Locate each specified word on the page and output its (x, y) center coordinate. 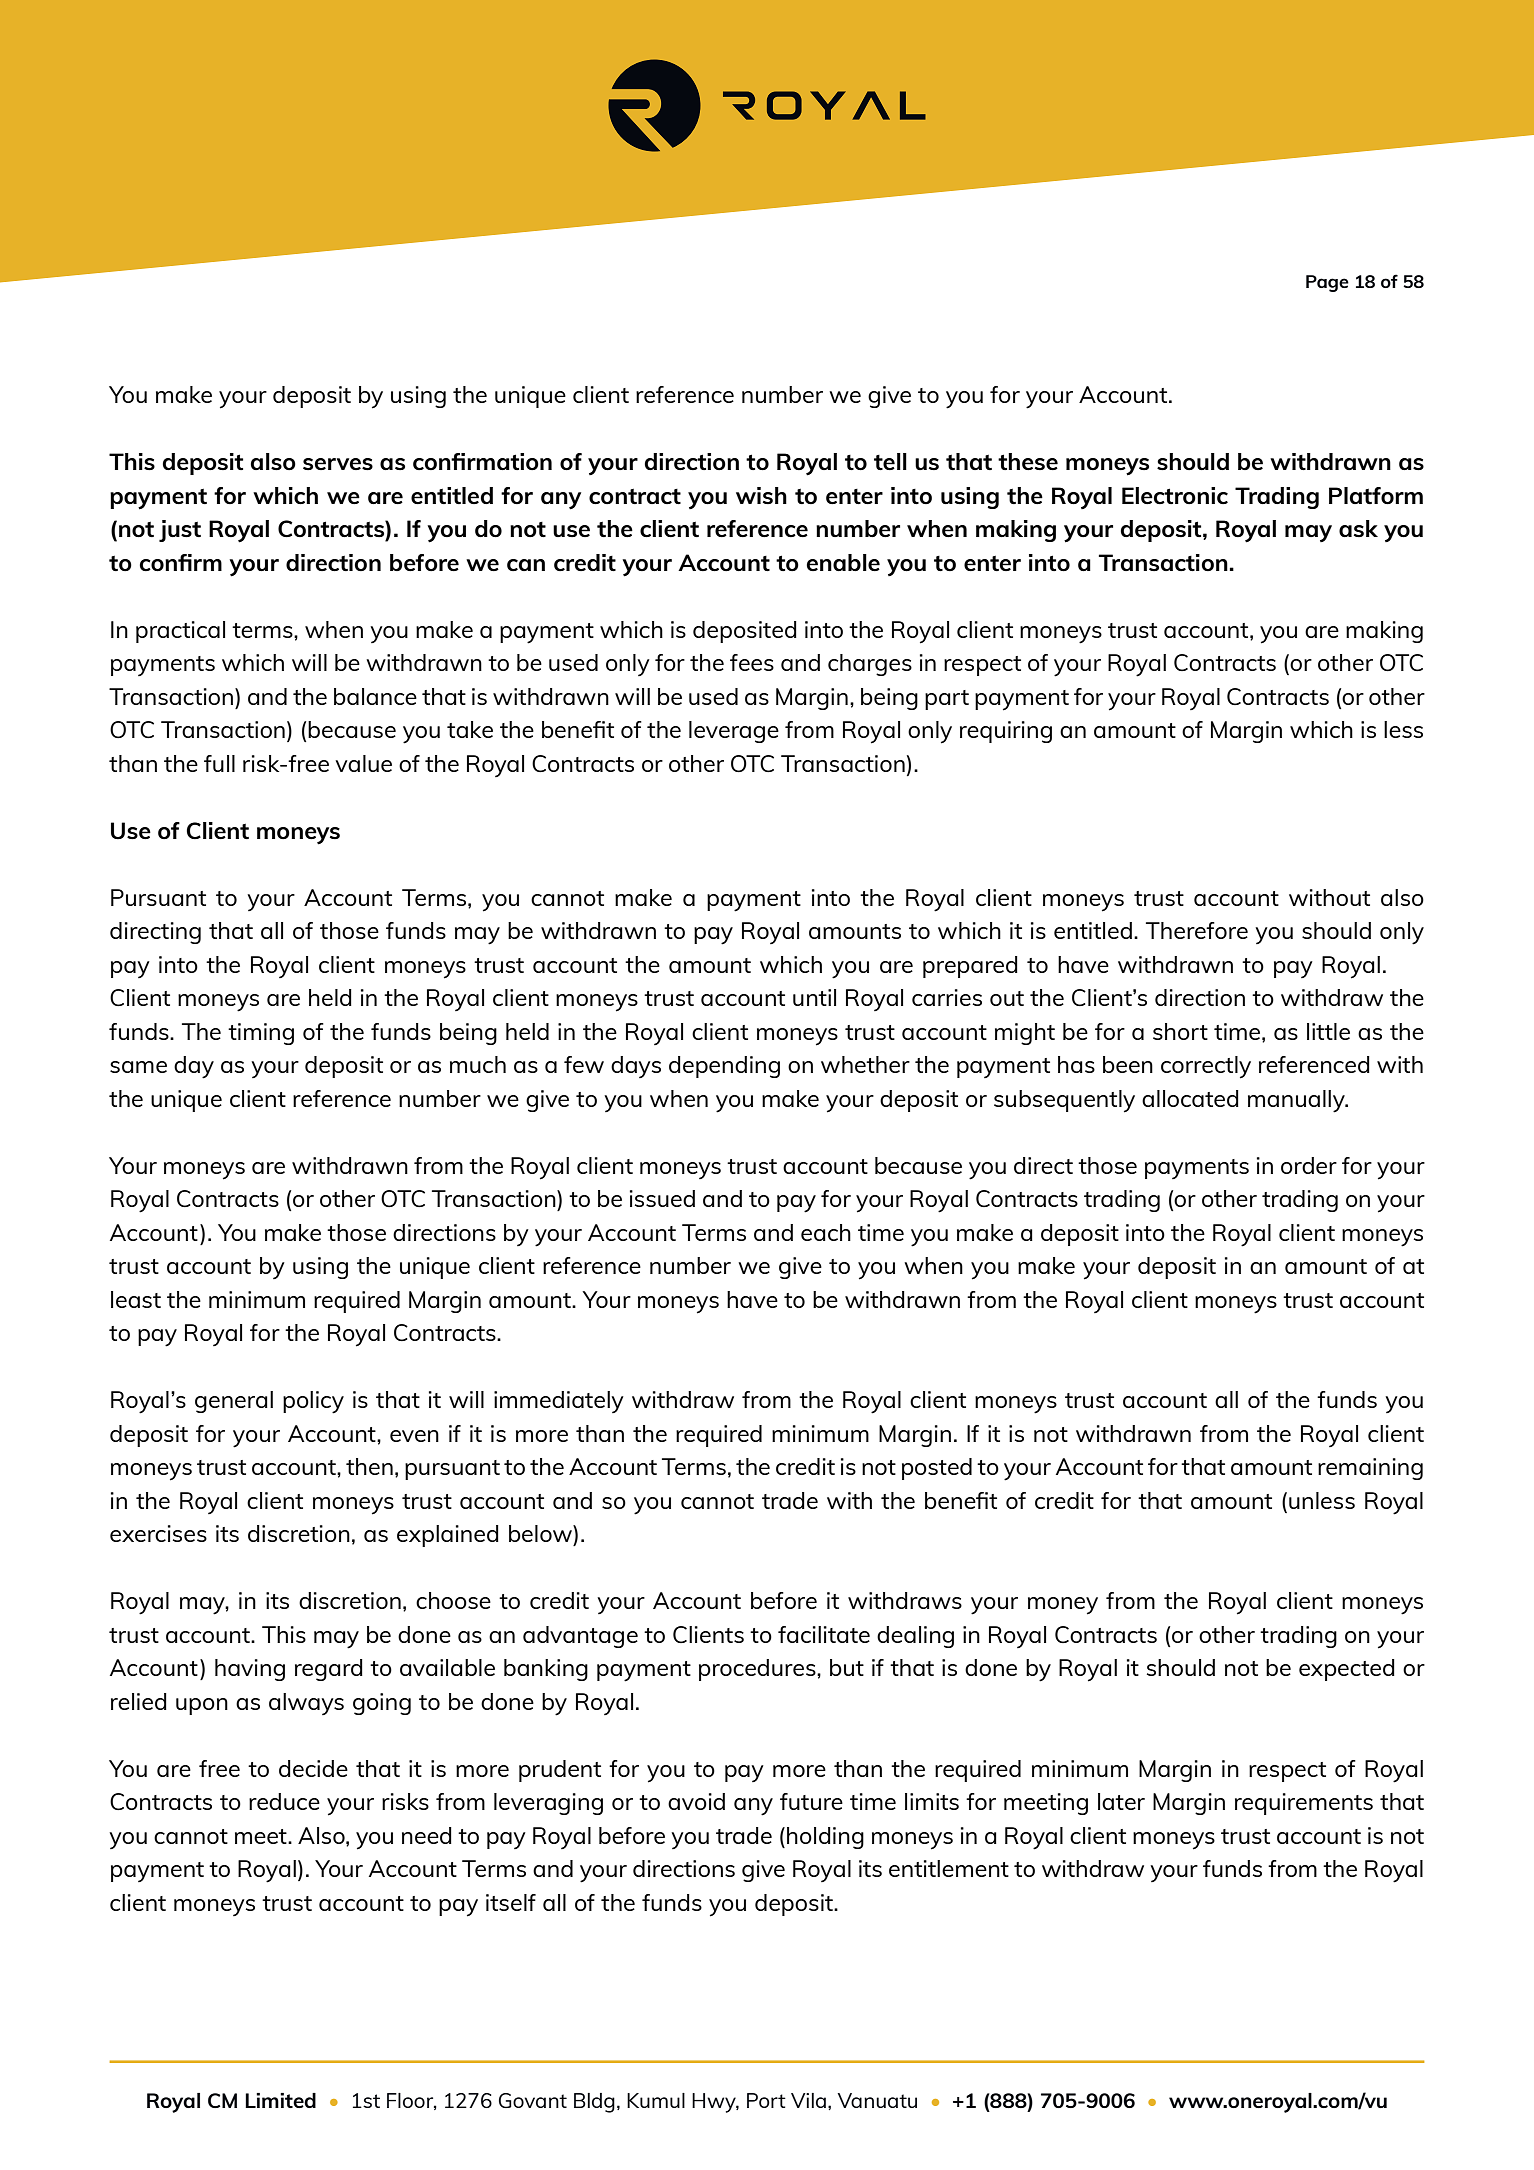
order (1309, 1165)
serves (338, 464)
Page (1327, 283)
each (826, 1232)
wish (761, 495)
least (136, 1299)
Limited (280, 2100)
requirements (1304, 1804)
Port (766, 2100)
